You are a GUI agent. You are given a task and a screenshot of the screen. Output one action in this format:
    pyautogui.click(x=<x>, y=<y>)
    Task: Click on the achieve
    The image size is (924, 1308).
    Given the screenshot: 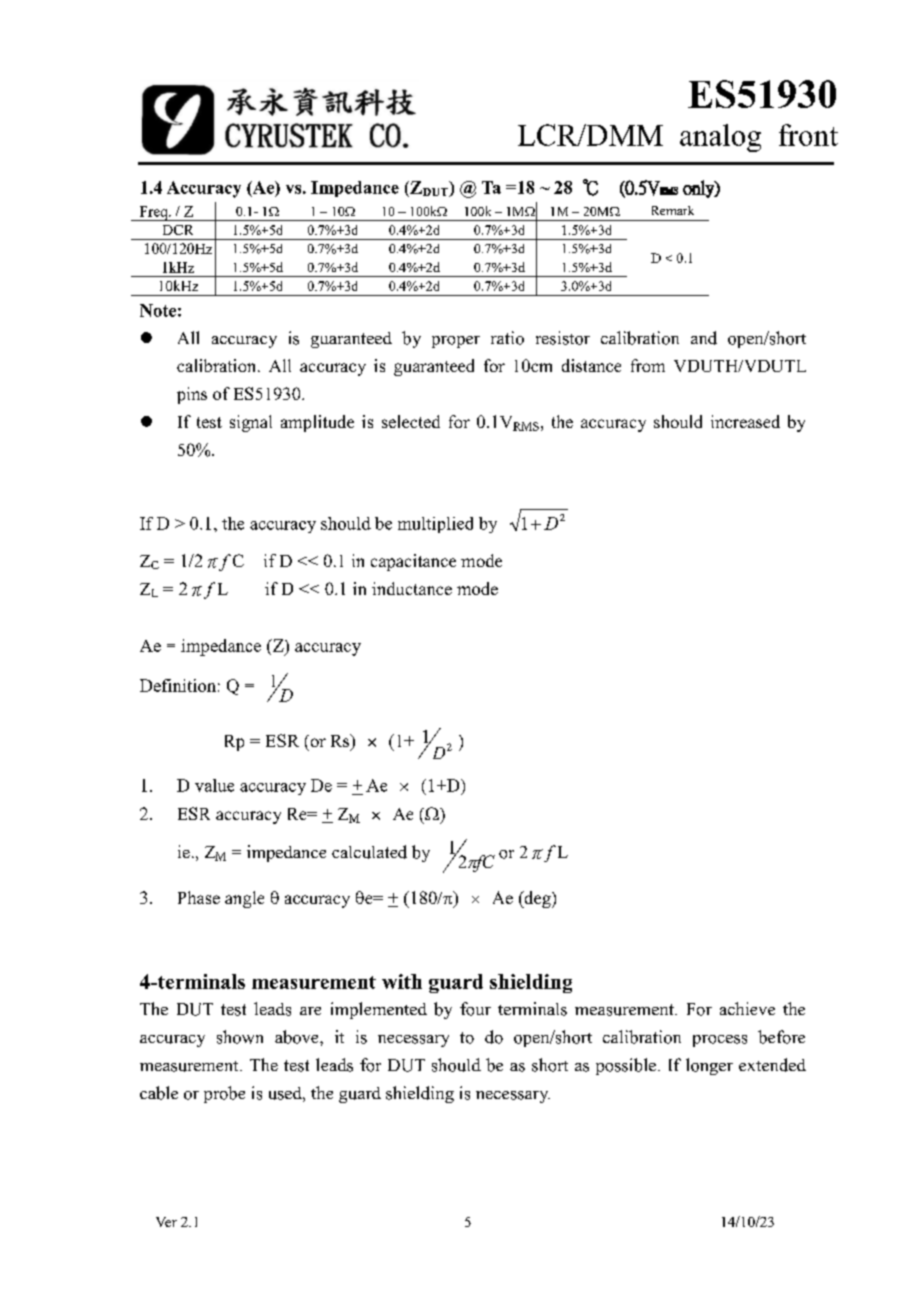 What is the action you would take?
    pyautogui.click(x=747, y=1008)
